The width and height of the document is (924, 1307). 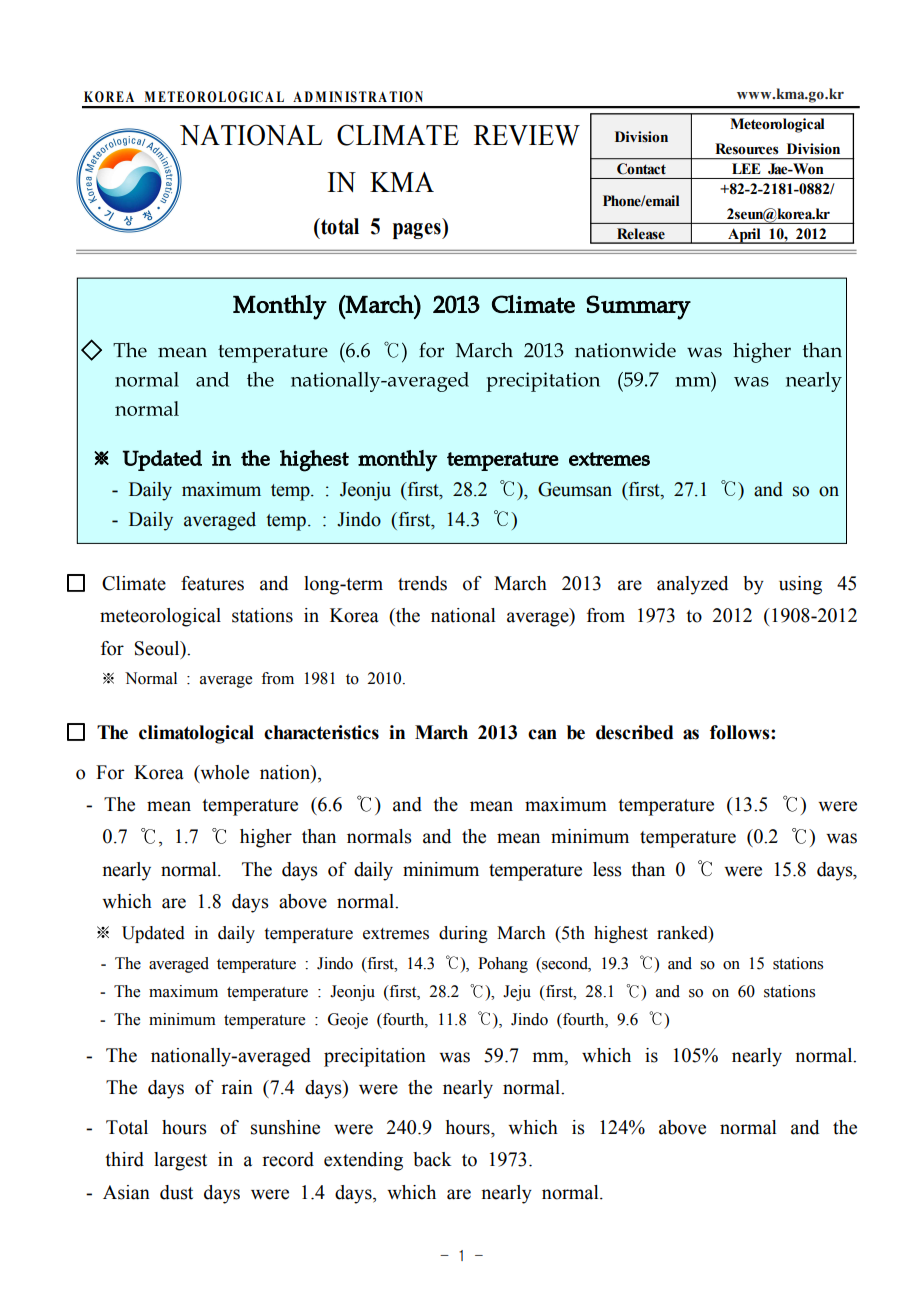 I want to click on extending, so click(x=363, y=1161).
